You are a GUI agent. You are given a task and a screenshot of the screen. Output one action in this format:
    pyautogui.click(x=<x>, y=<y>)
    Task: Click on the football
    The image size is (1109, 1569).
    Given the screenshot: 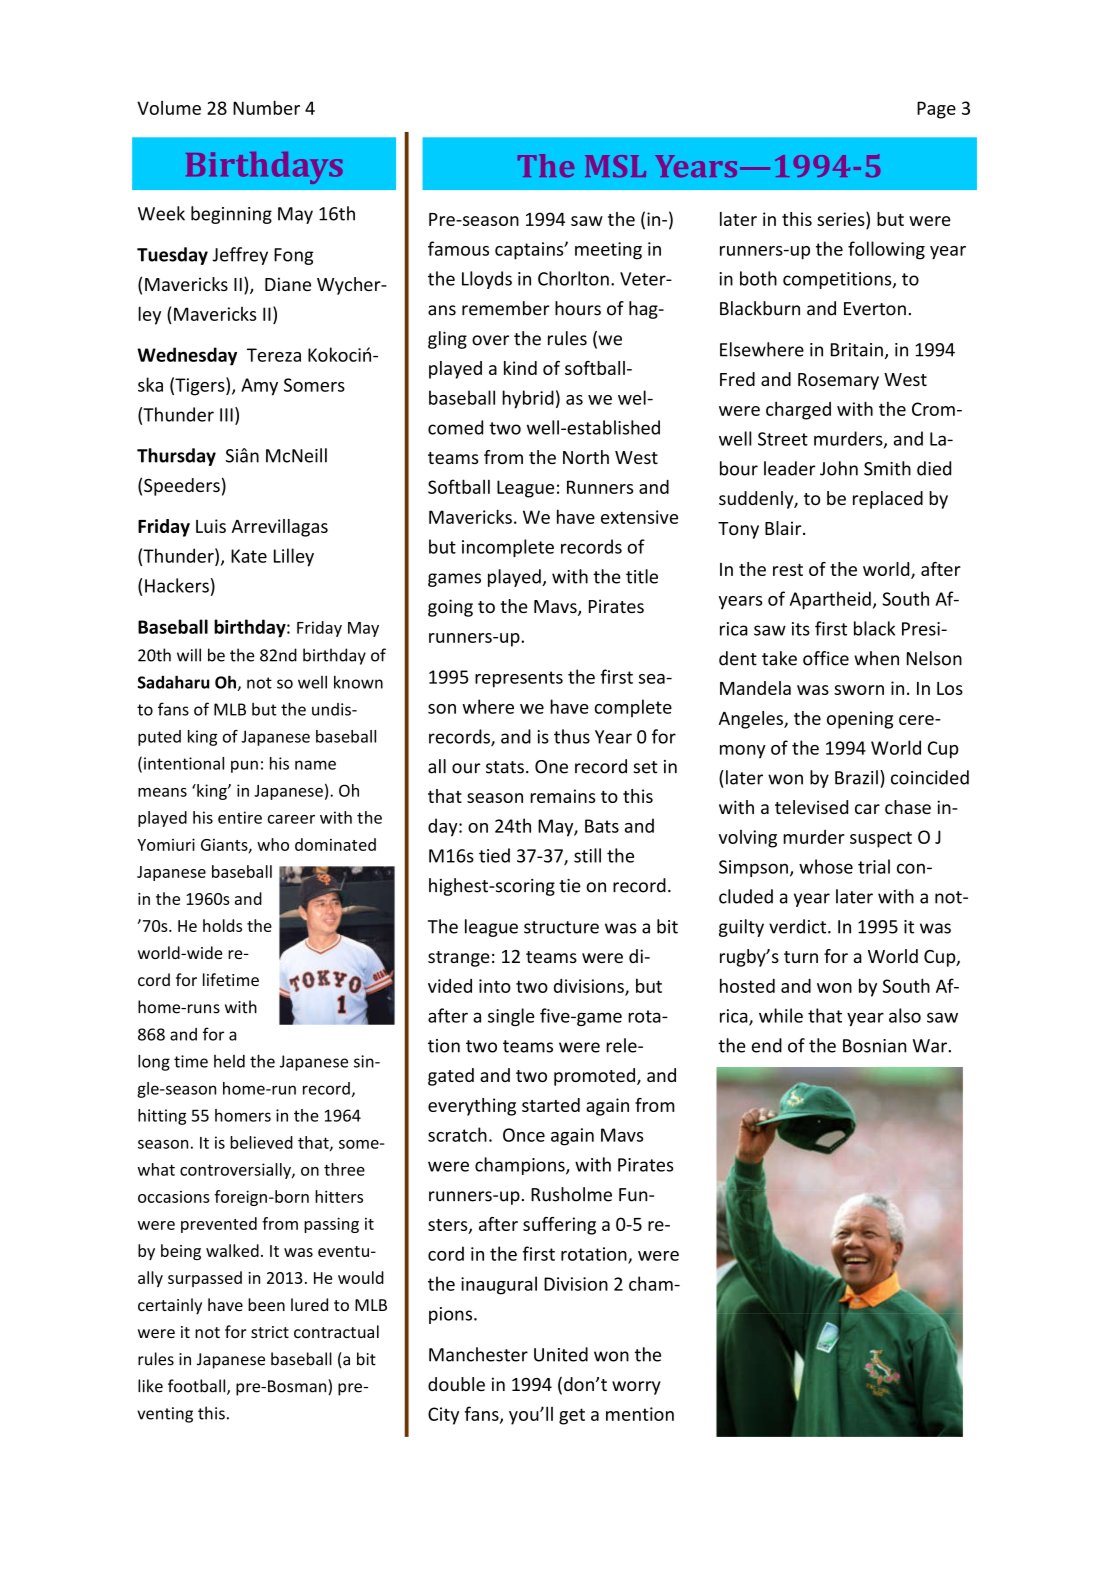 What is the action you would take?
    pyautogui.click(x=198, y=1387)
